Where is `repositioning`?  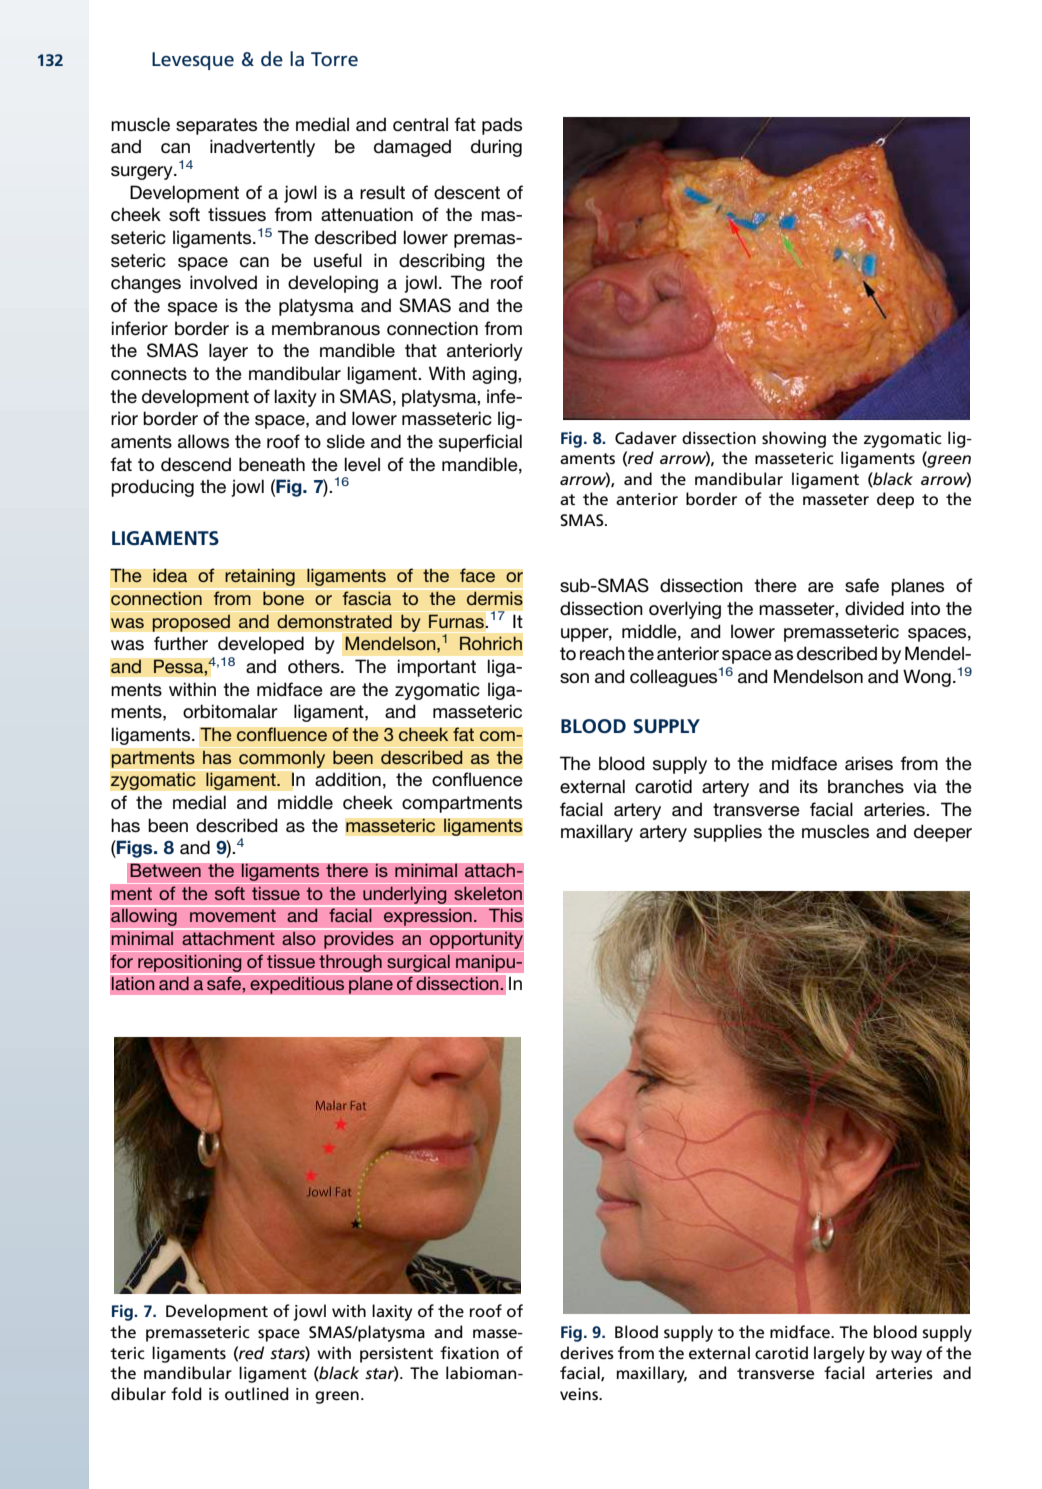 repositioning is located at coordinates (190, 963).
